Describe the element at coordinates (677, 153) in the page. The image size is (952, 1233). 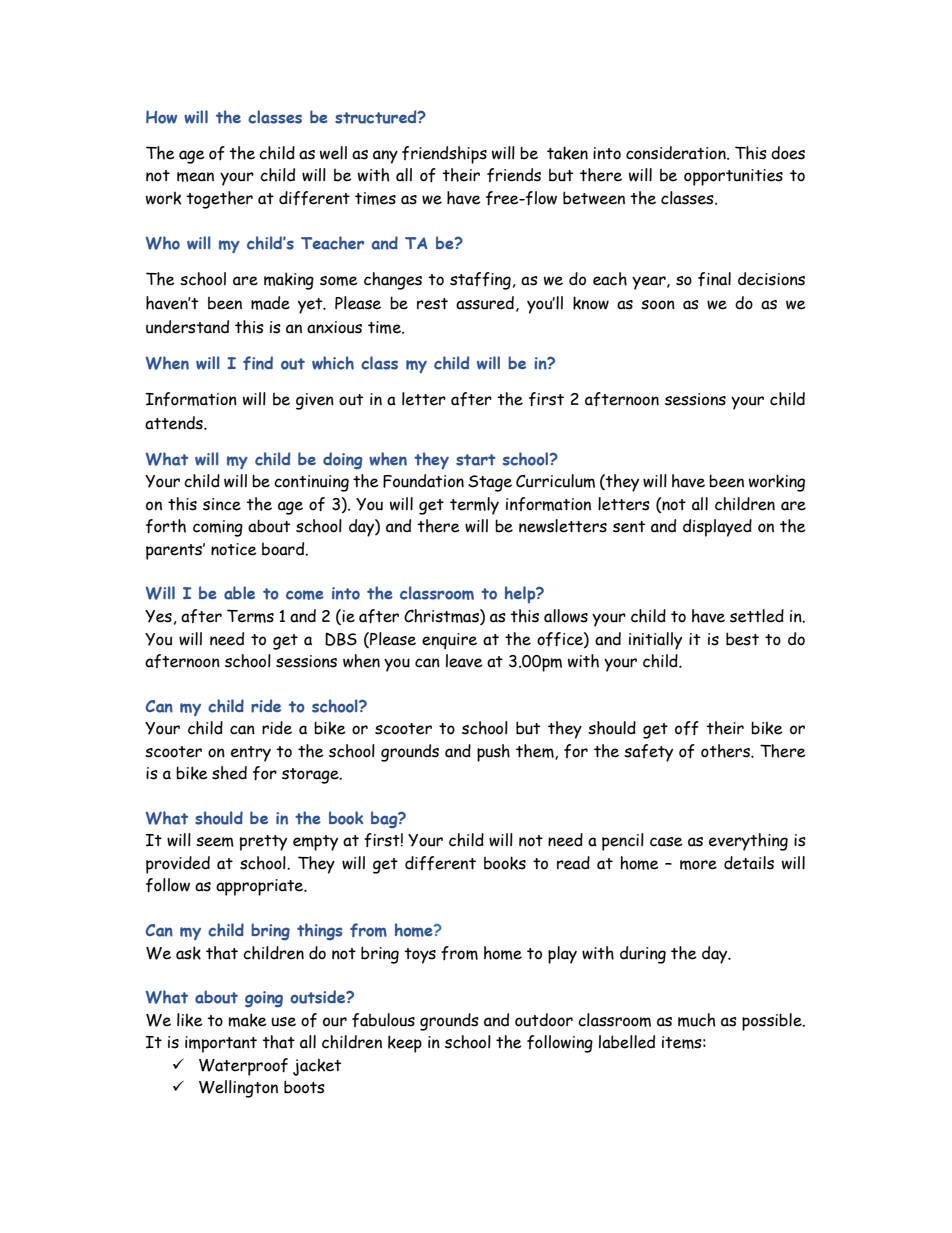
I see `consideration` at that location.
